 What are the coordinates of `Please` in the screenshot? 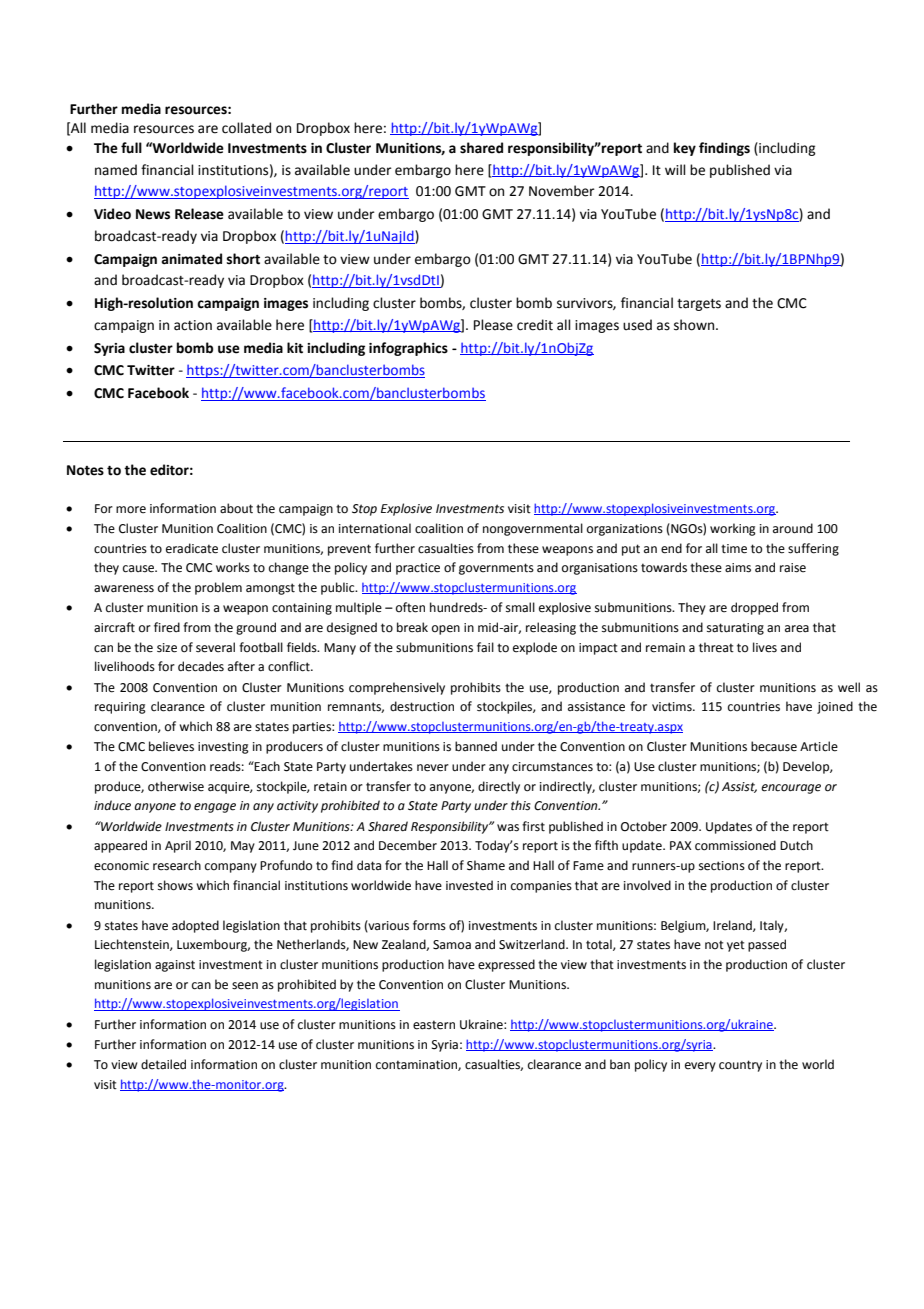 It's located at (493, 325).
